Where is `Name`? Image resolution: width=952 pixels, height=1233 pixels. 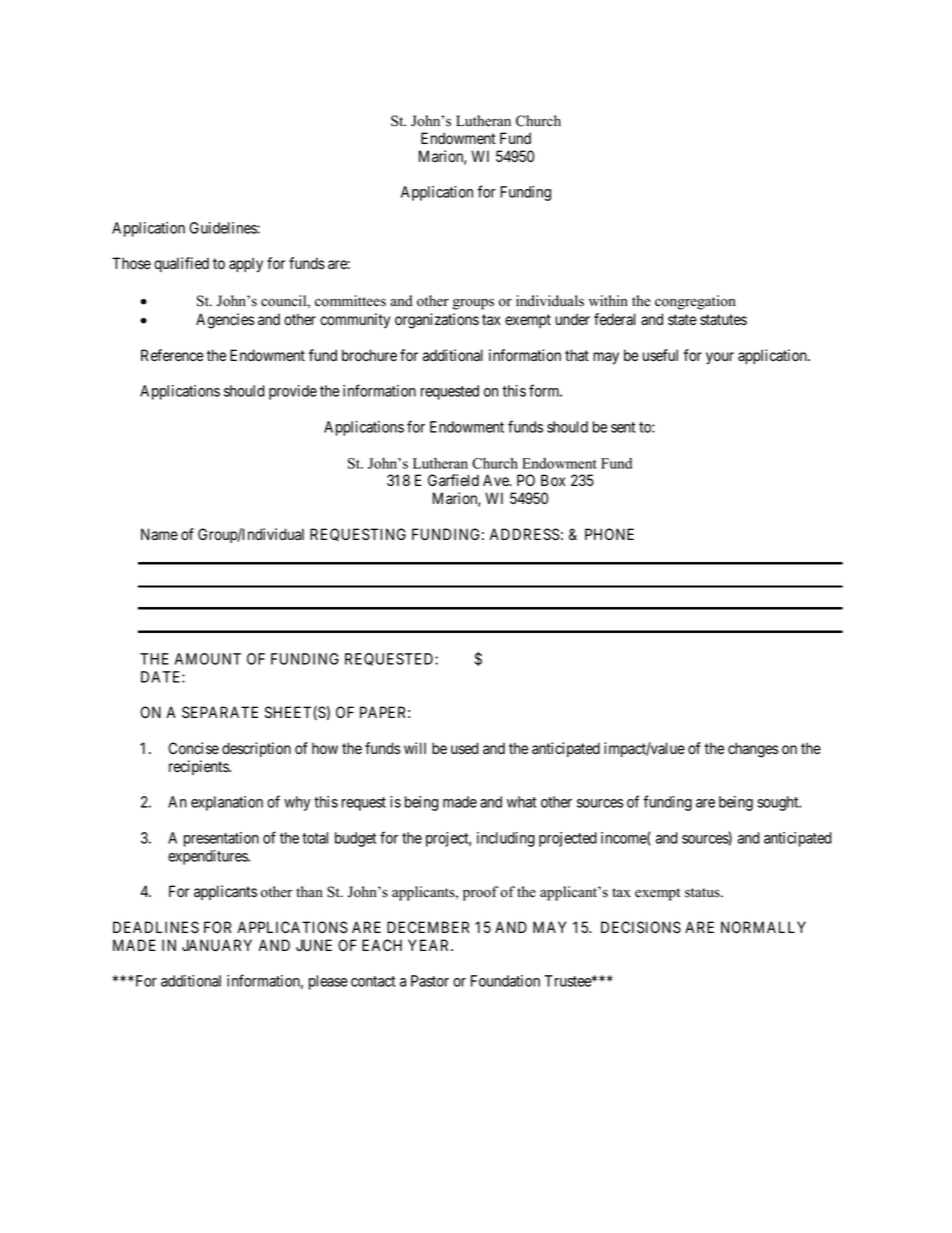 Name is located at coordinates (159, 534).
